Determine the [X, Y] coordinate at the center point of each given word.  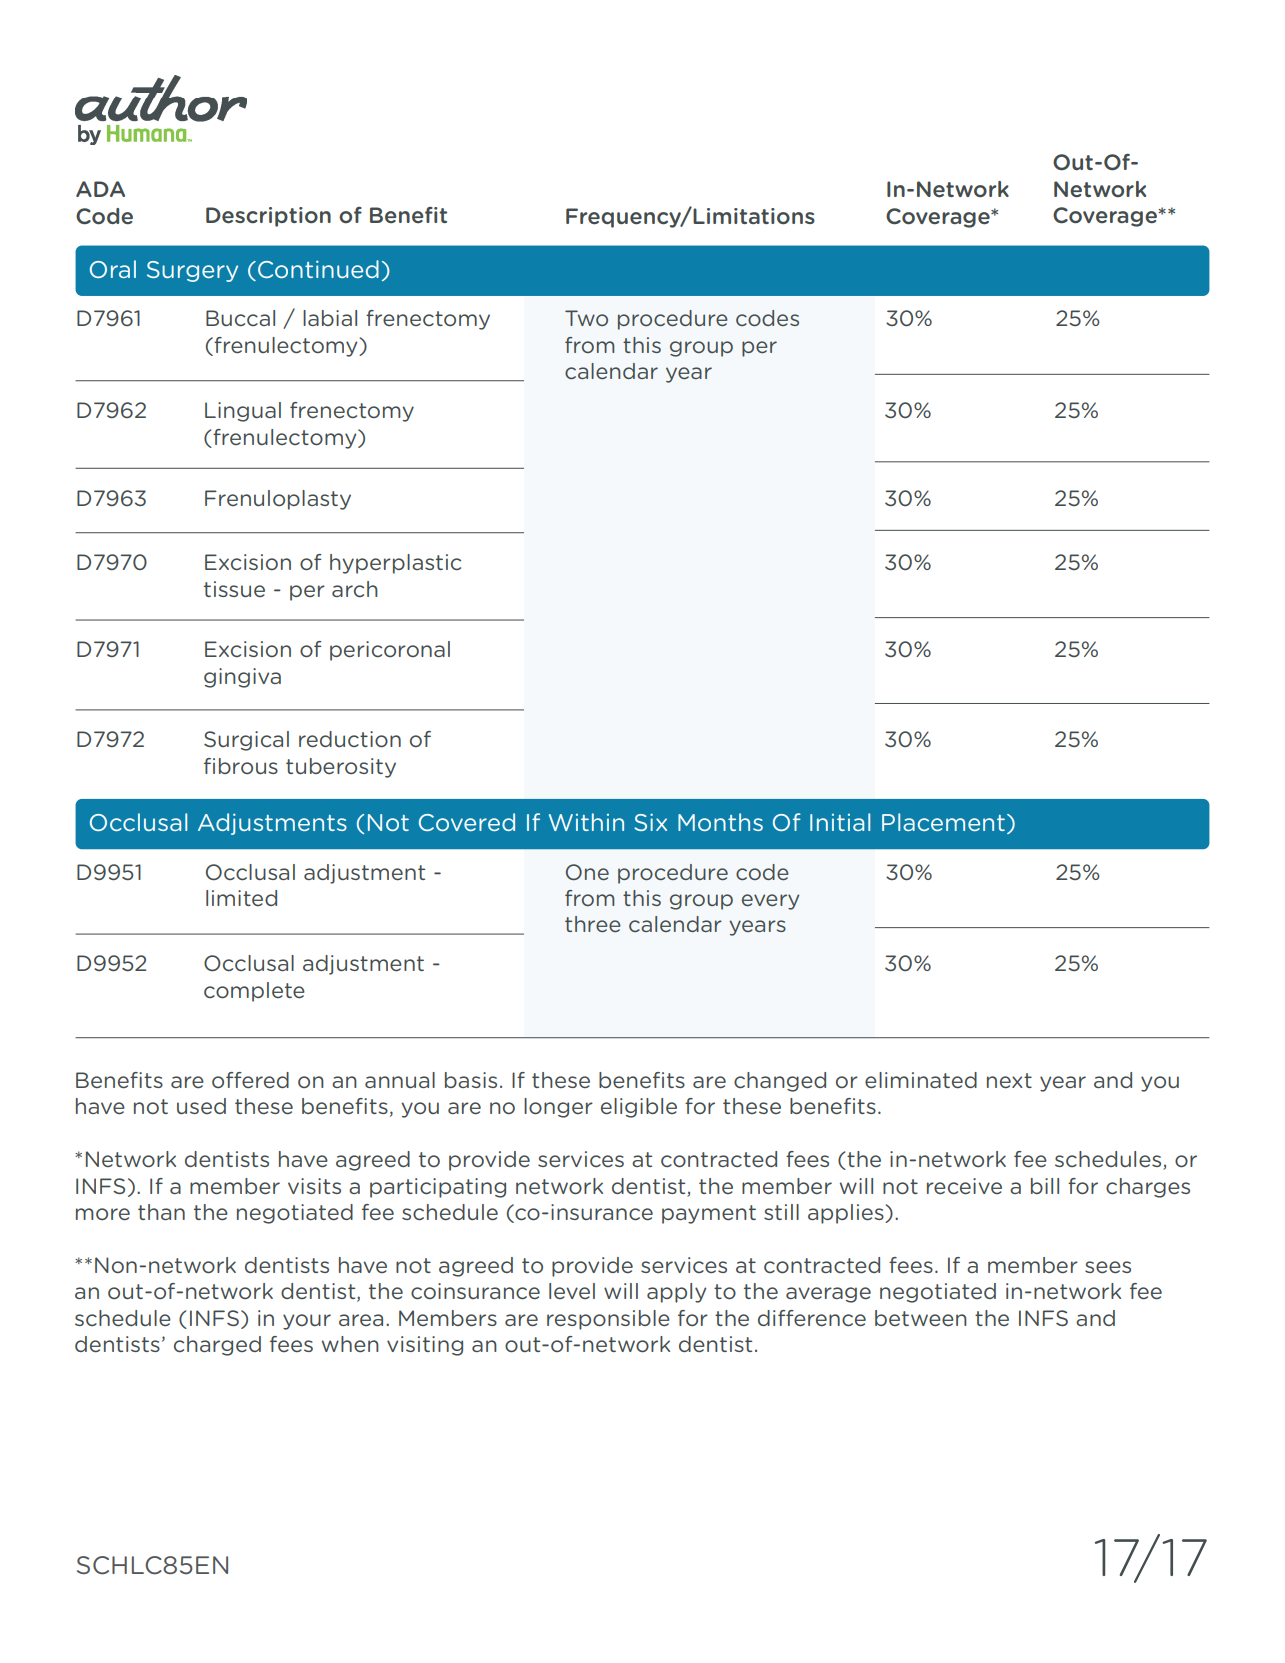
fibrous [241, 766]
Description [268, 217]
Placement [943, 822]
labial [330, 318]
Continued [318, 269]
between [921, 1318]
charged [217, 1346]
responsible [608, 1320]
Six [650, 822]
